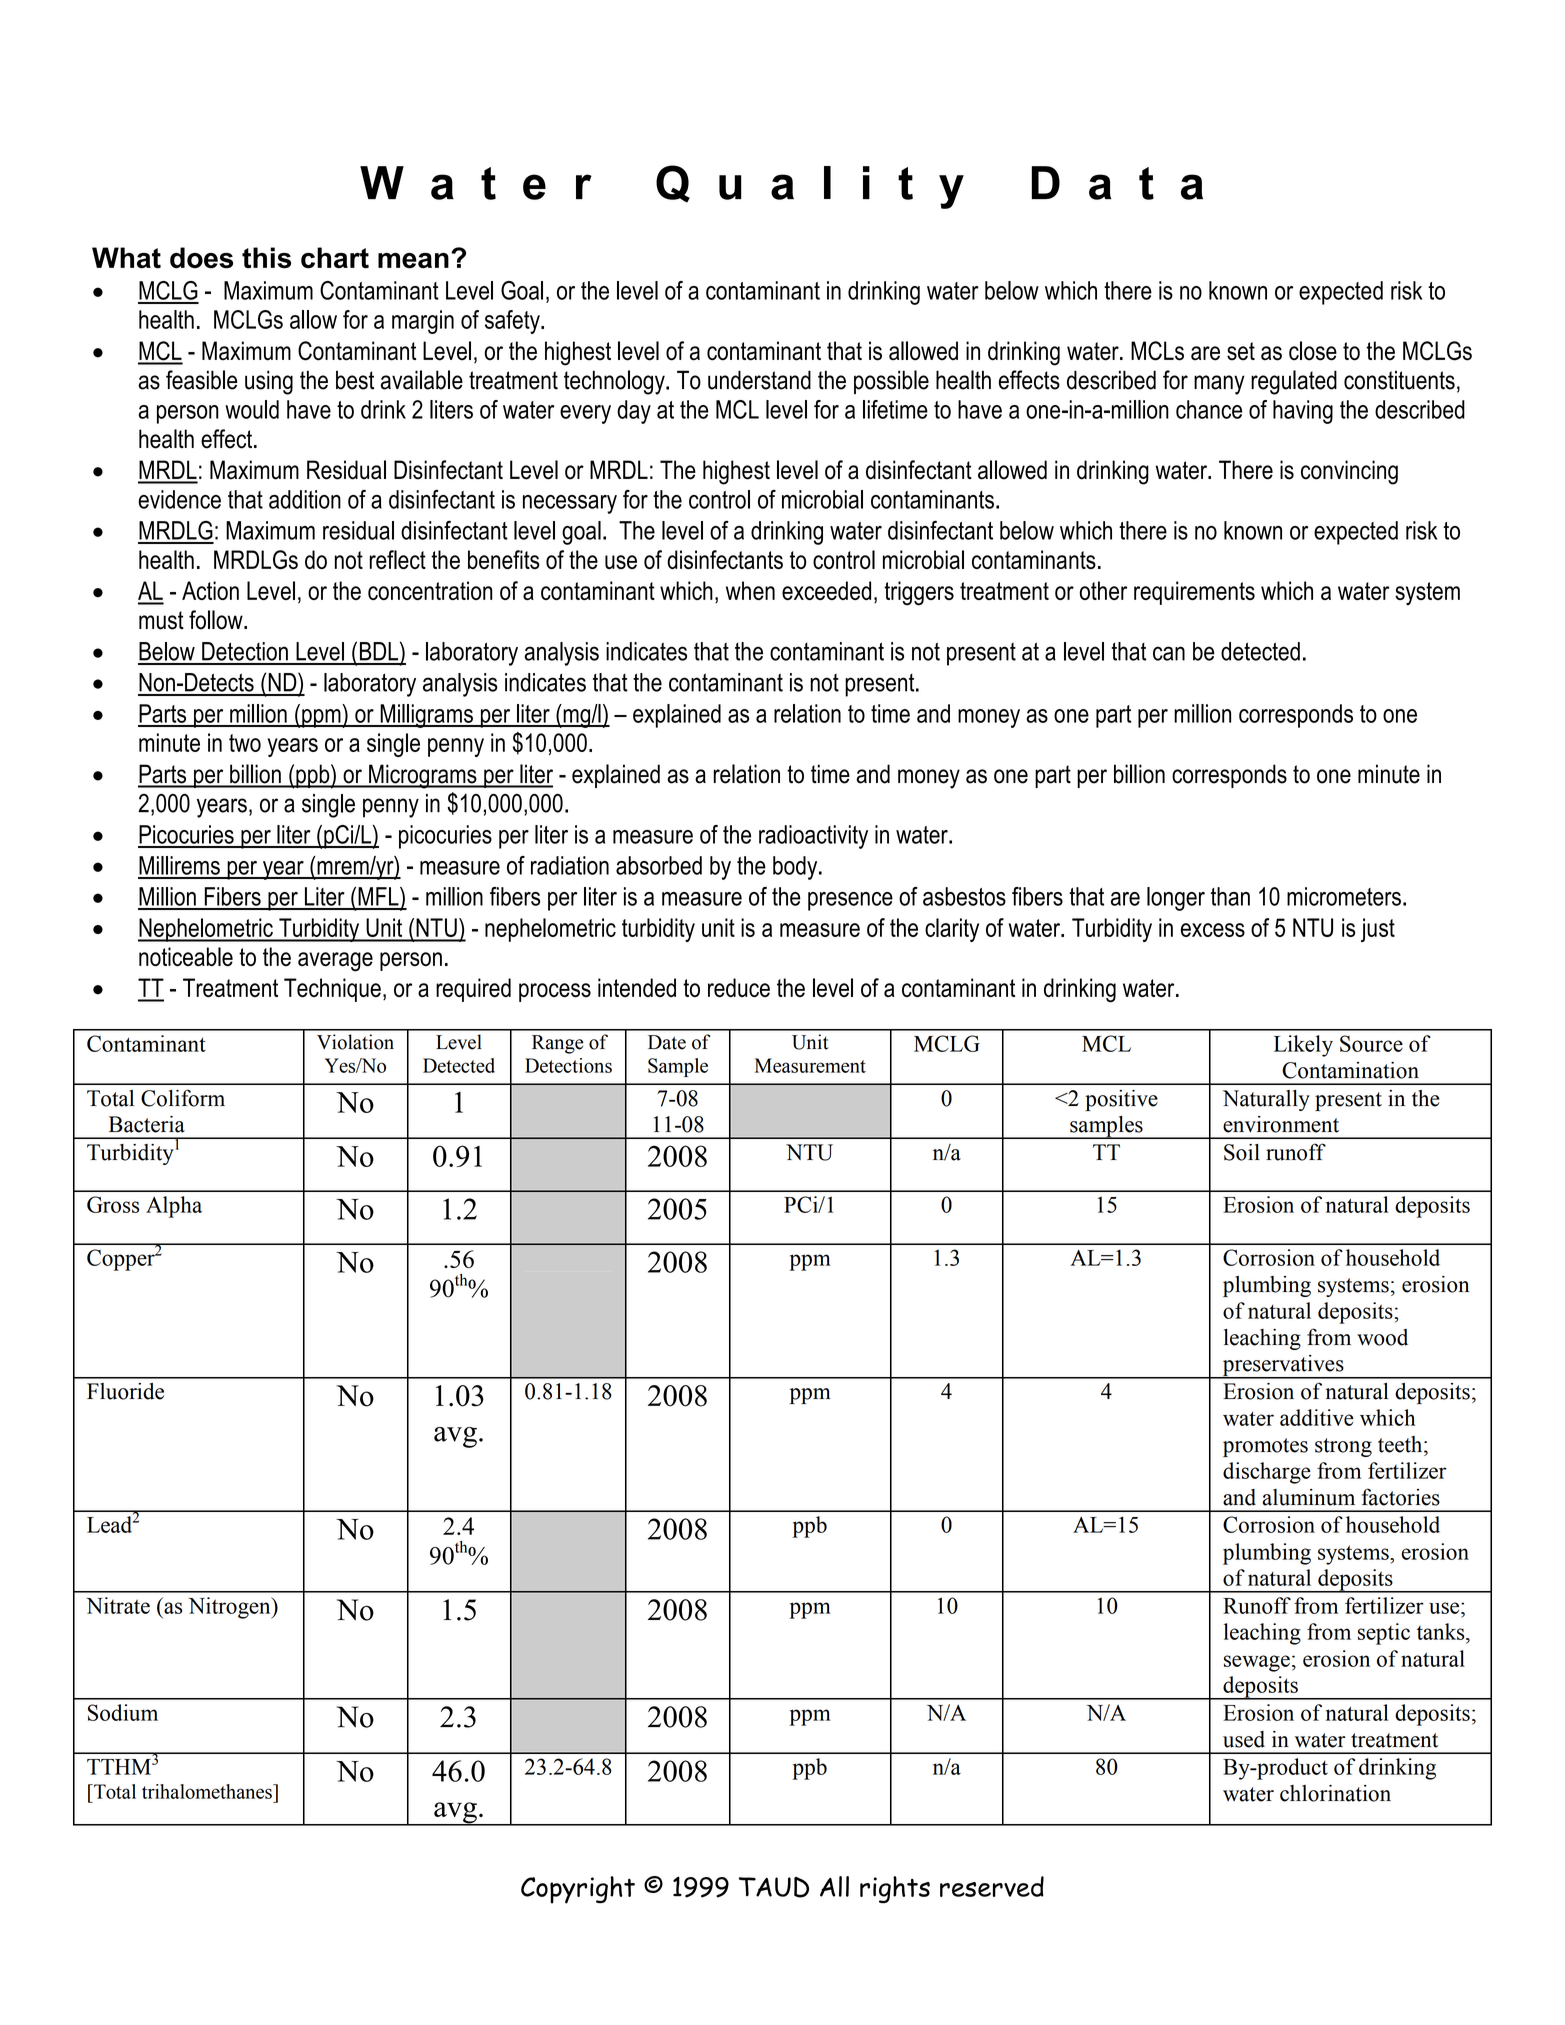  What do you see at coordinates (1313, 351) in the page?
I see `close` at bounding box center [1313, 351].
